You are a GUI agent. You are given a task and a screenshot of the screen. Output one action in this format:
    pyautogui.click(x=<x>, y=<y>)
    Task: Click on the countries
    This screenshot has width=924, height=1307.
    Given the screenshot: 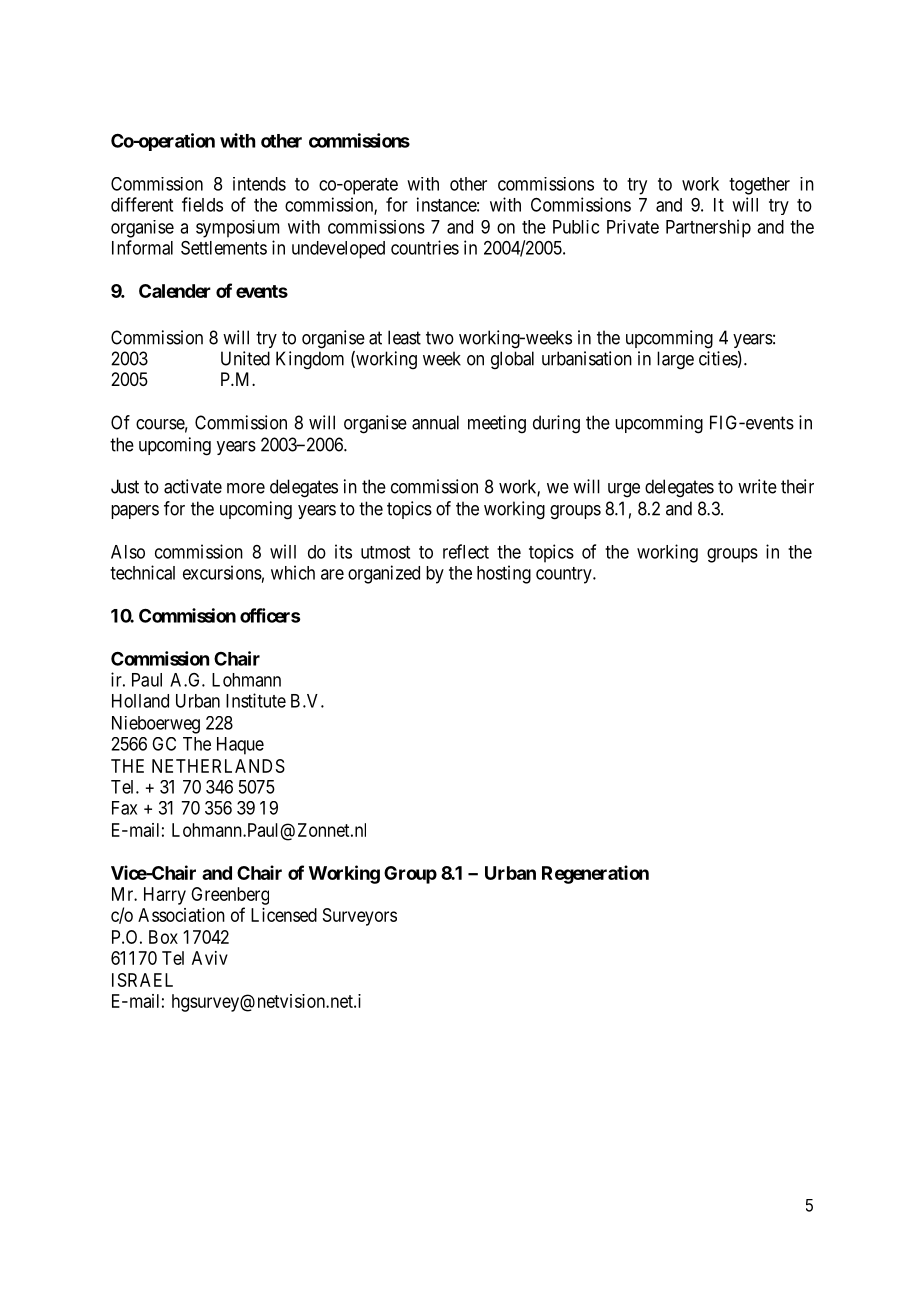 What is the action you would take?
    pyautogui.click(x=425, y=247)
